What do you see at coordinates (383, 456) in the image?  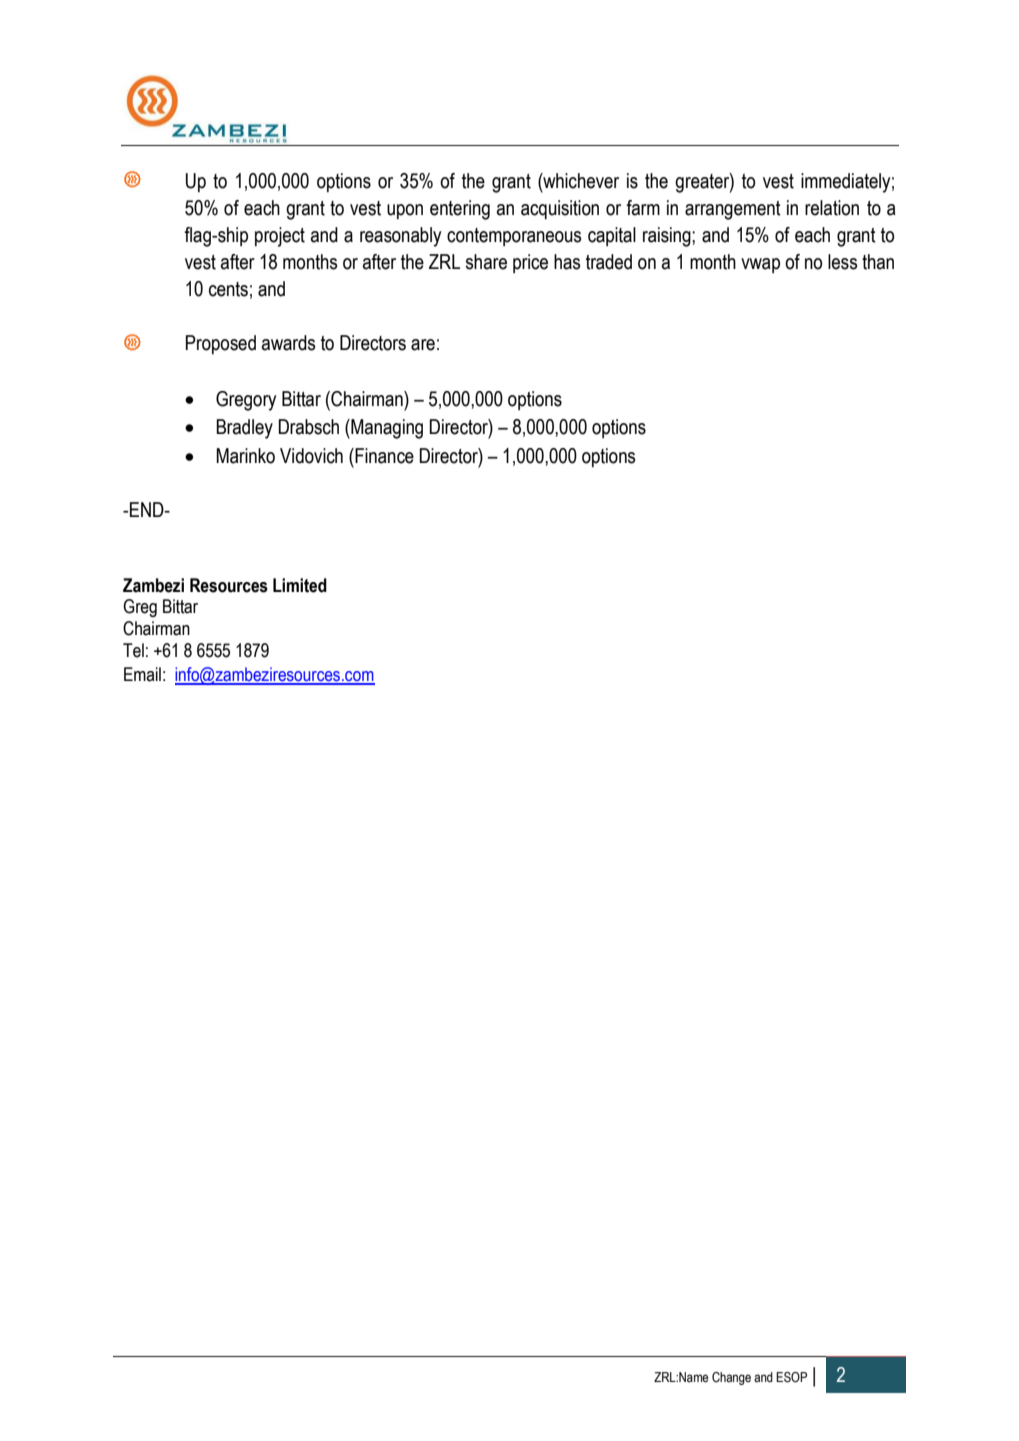 I see `Finance` at bounding box center [383, 456].
